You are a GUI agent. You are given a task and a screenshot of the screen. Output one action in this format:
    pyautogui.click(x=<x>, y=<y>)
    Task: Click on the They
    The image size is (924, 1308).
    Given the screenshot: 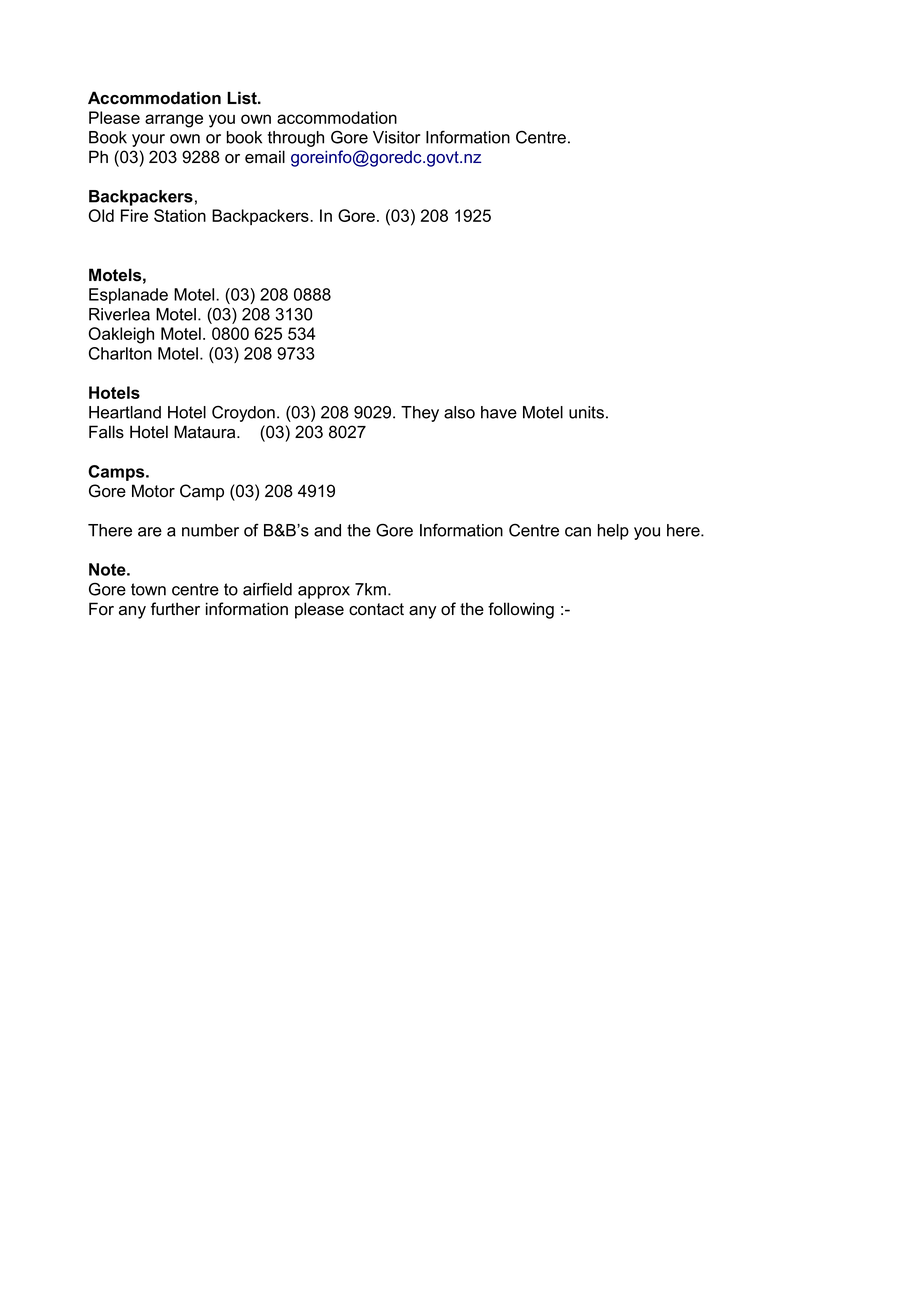 What is the action you would take?
    pyautogui.click(x=420, y=414)
